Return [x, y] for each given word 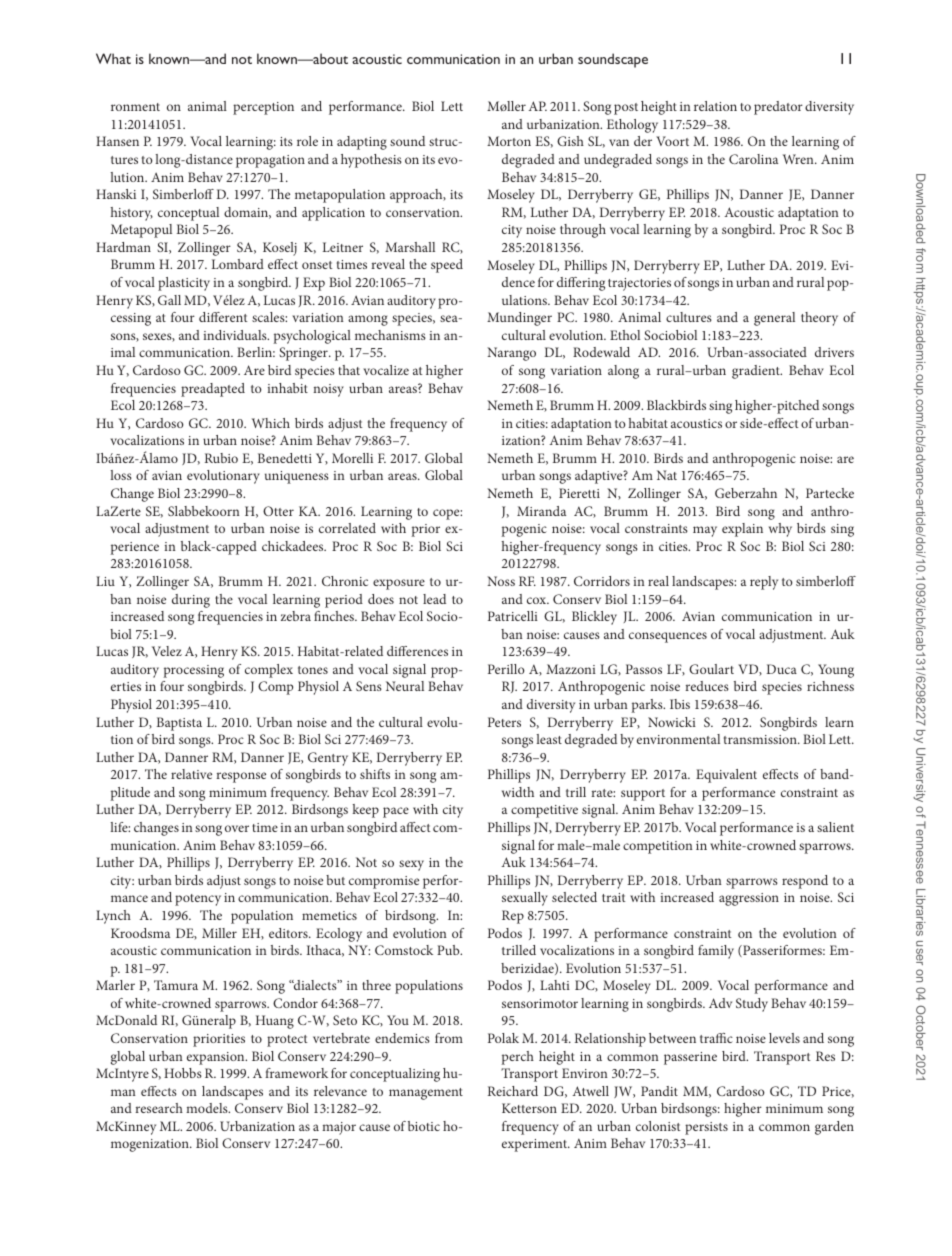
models [208, 1108]
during [191, 601]
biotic [424, 1126]
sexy [411, 865]
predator [778, 108]
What [113, 58]
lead [434, 599]
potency [198, 900]
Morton [509, 141]
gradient [757, 372]
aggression [749, 899]
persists [706, 1128]
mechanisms [390, 335]
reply [764, 583]
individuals [236, 335]
